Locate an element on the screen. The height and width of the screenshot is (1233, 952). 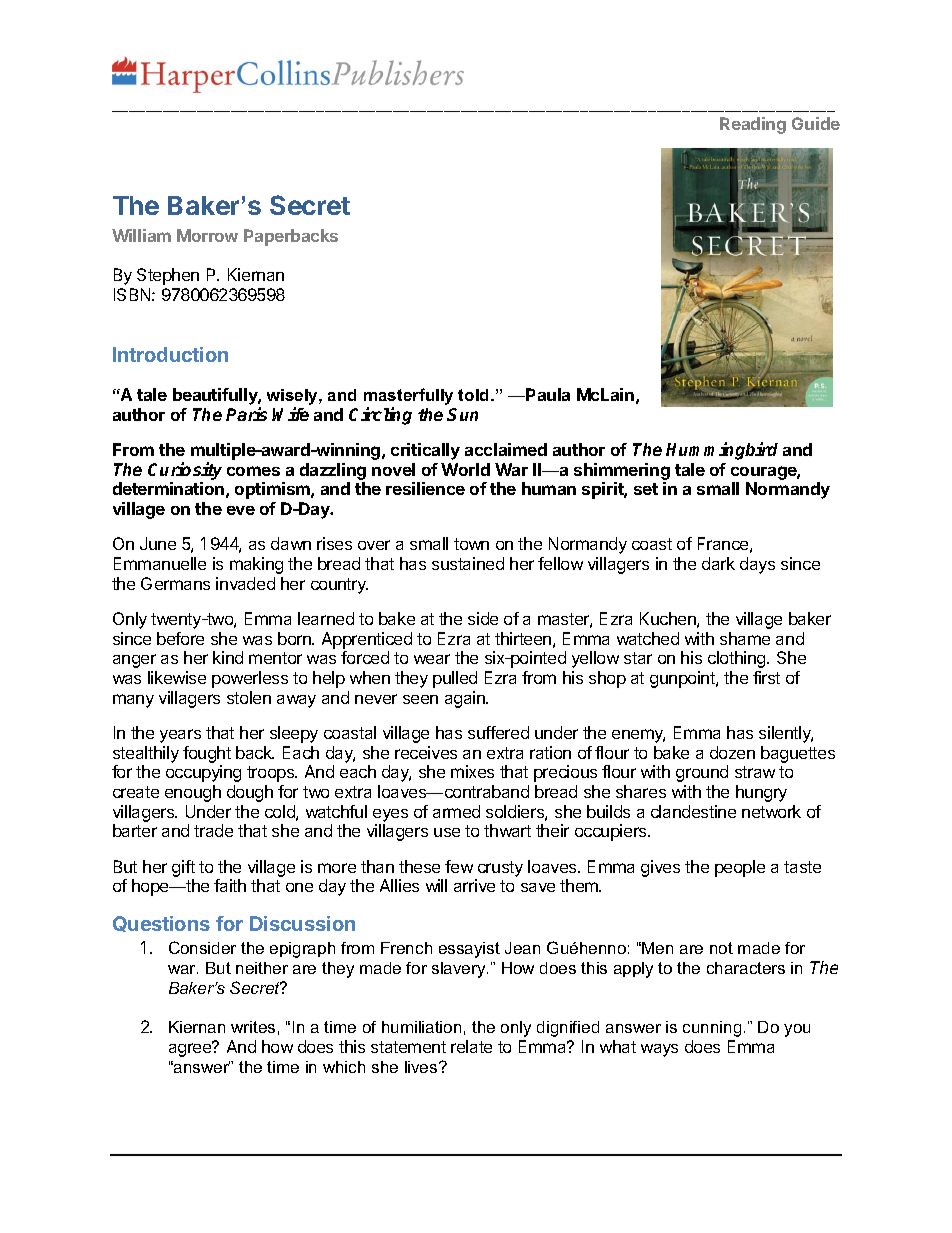
agree is located at coordinates (191, 1049).
